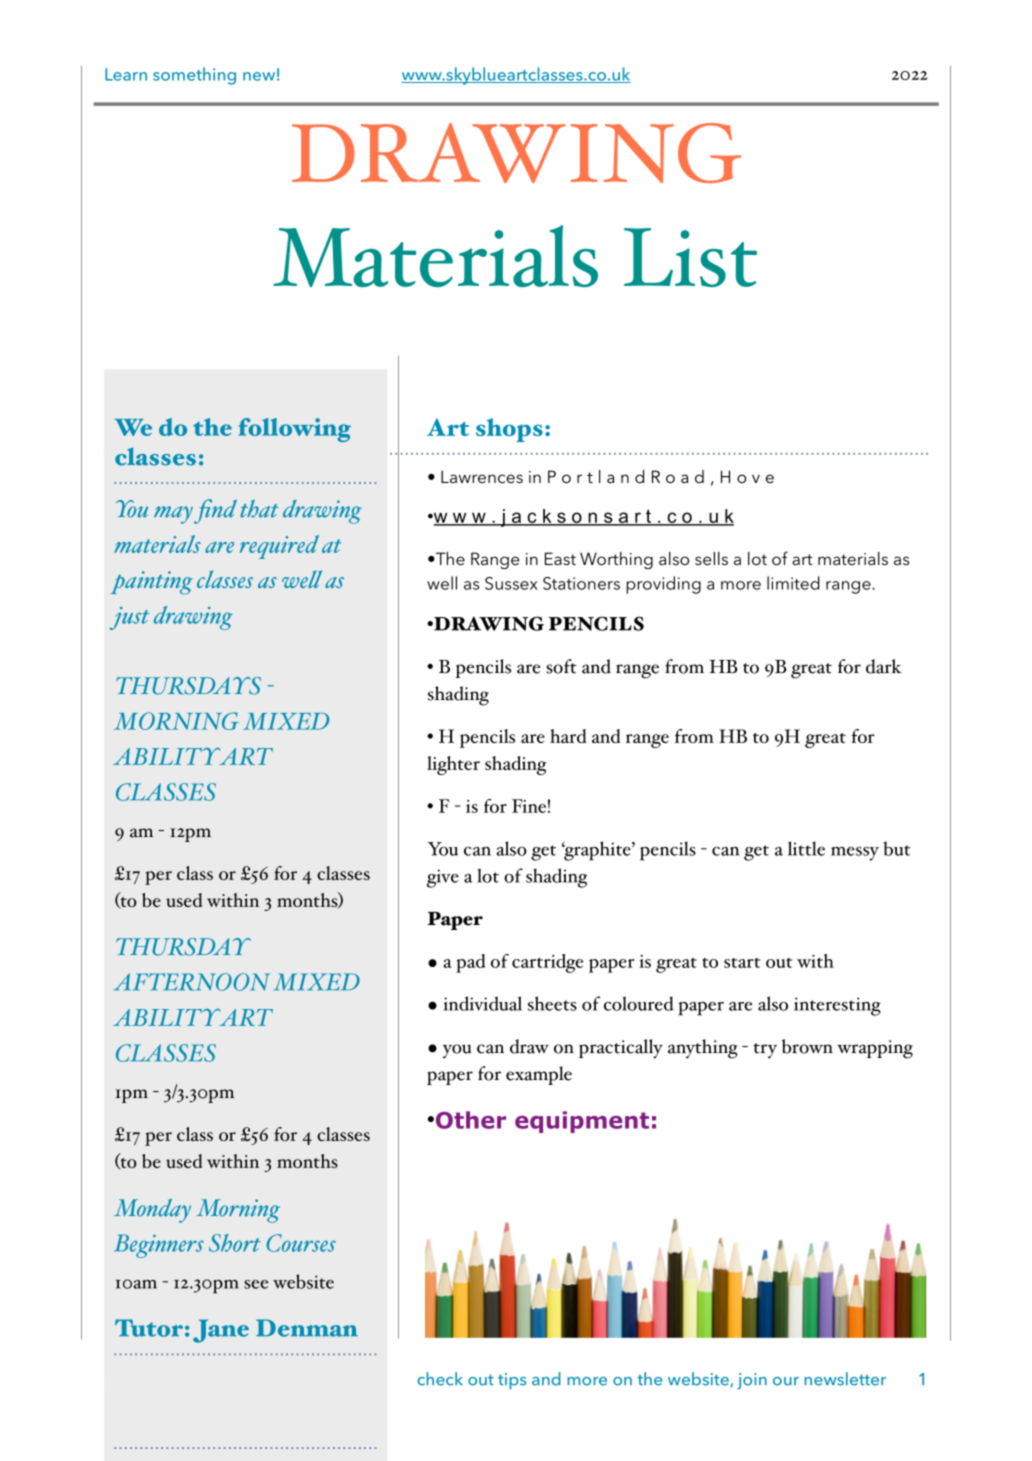  What do you see at coordinates (221, 1331) in the page?
I see `Jane` at bounding box center [221, 1331].
